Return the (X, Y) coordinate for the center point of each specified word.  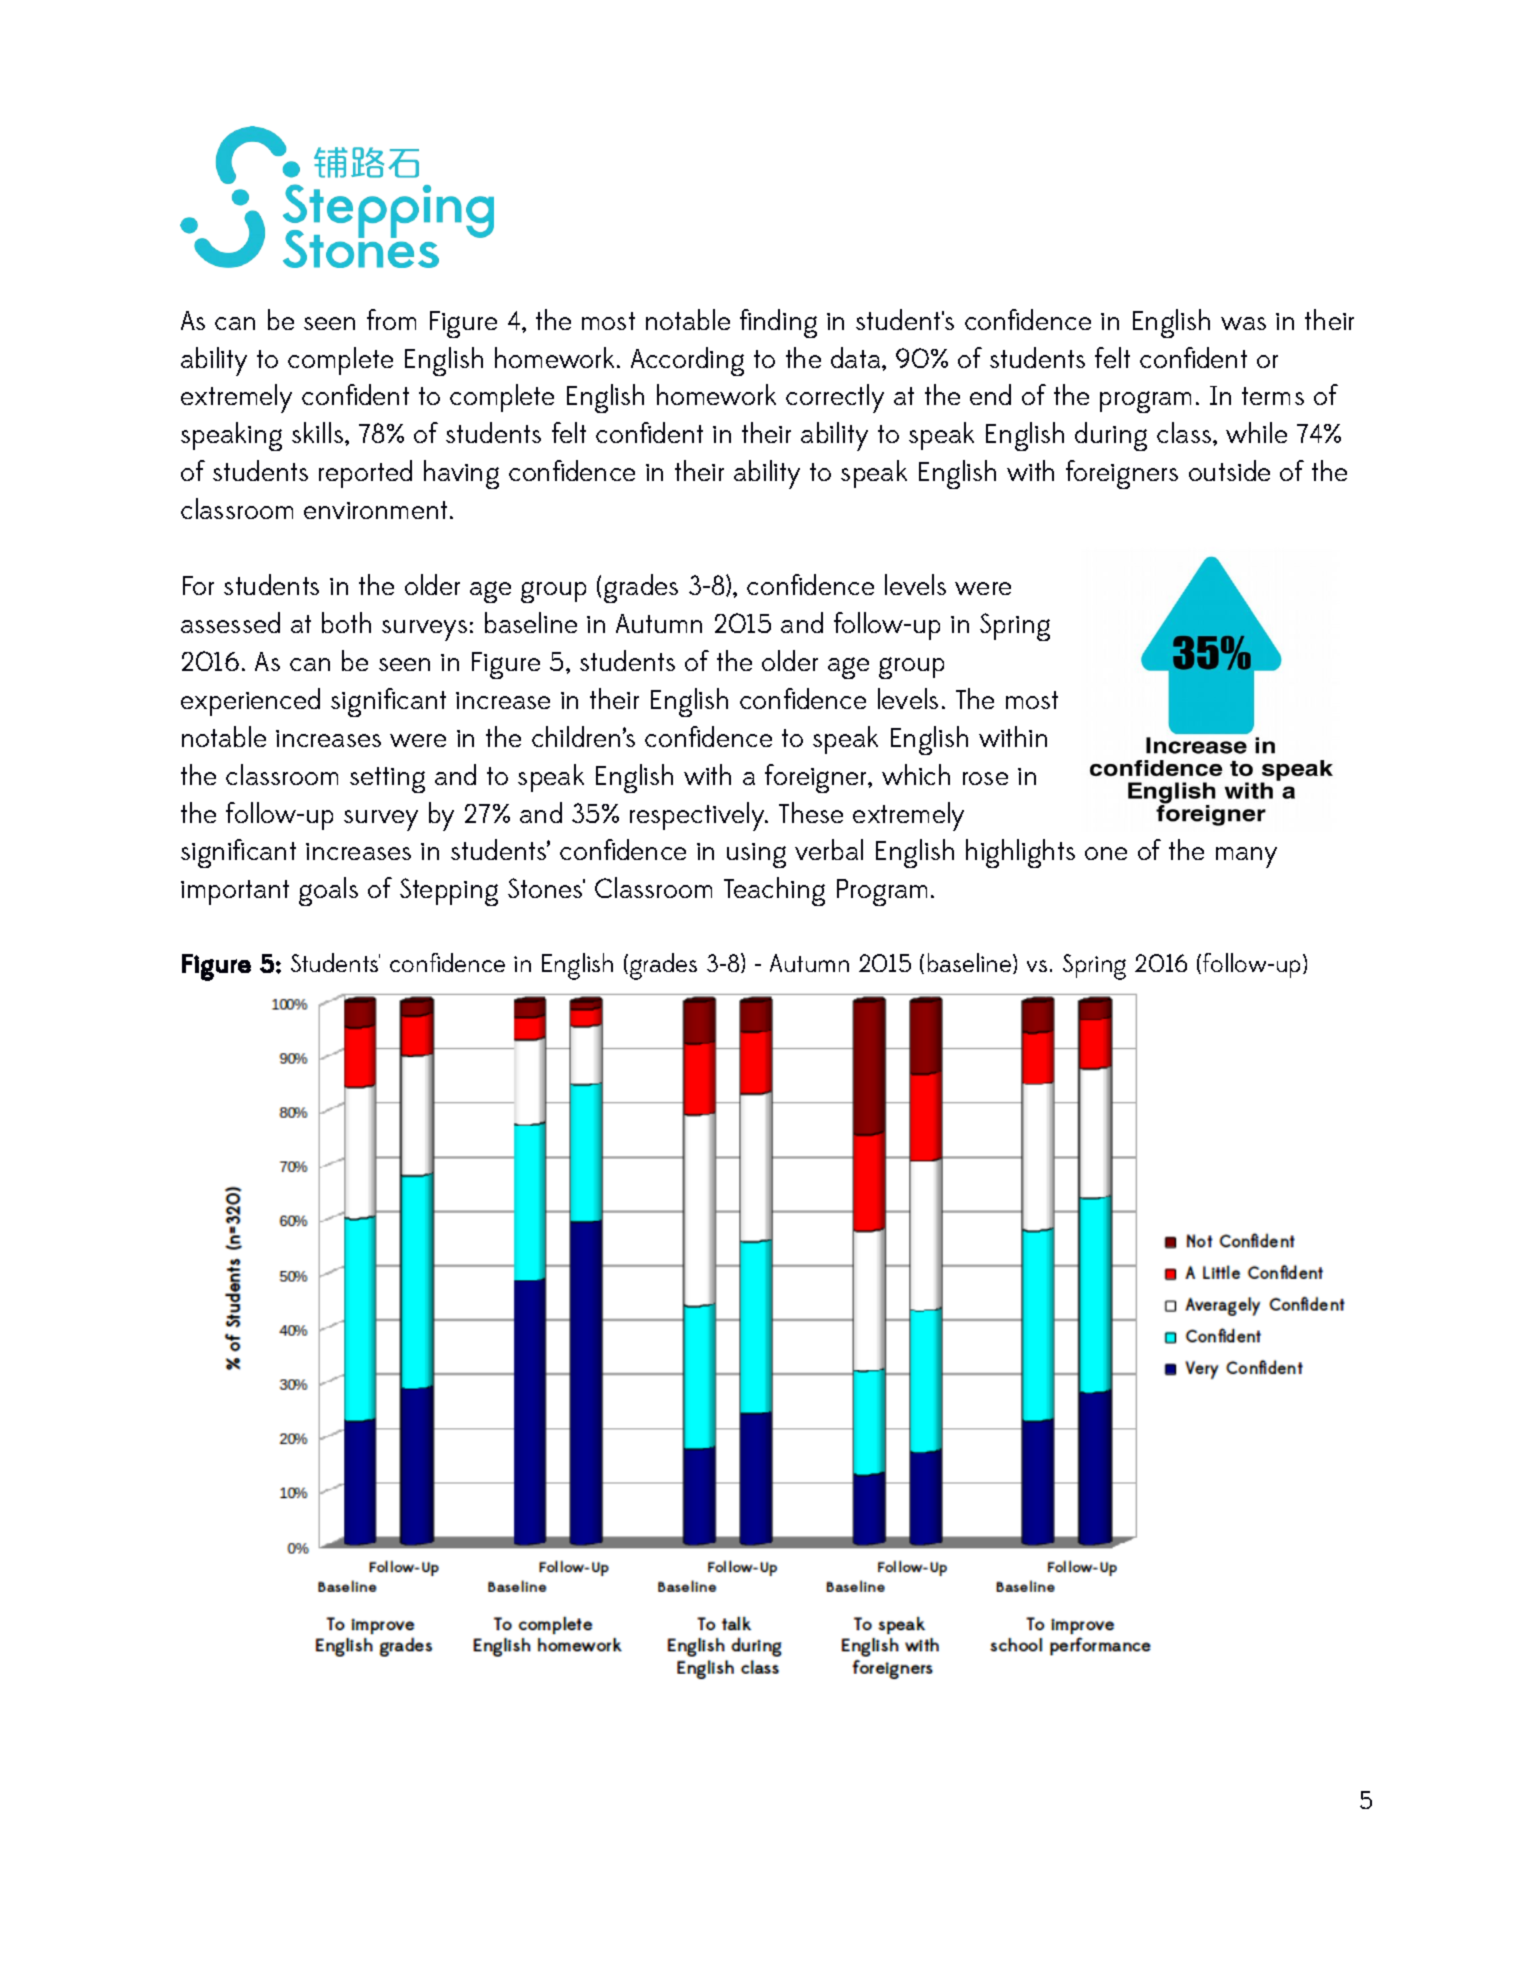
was (1243, 323)
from (391, 319)
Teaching (774, 891)
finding (778, 323)
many (1246, 857)
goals (328, 891)
